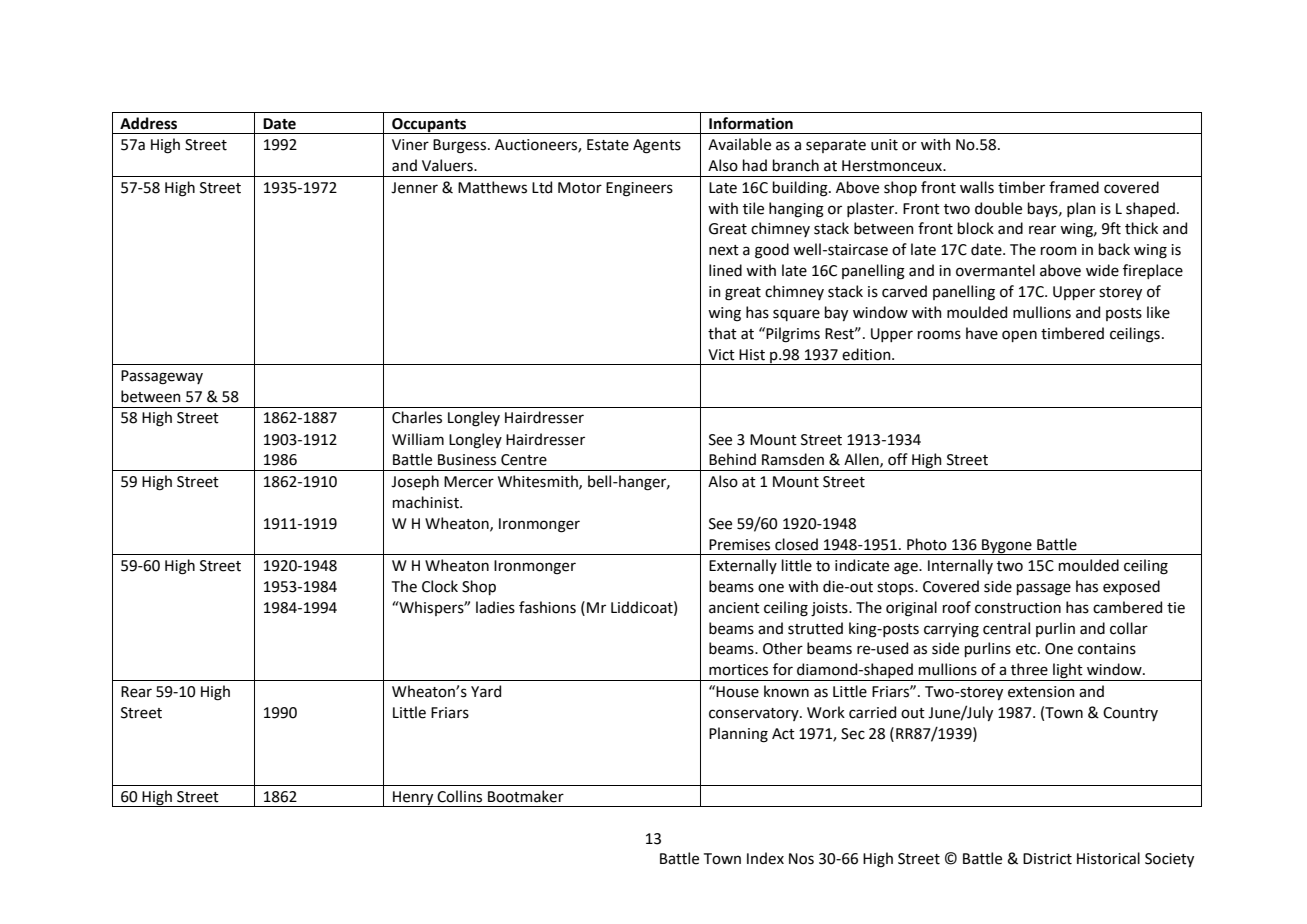  What do you see at coordinates (413, 799) in the screenshot?
I see `Henry` at bounding box center [413, 799].
